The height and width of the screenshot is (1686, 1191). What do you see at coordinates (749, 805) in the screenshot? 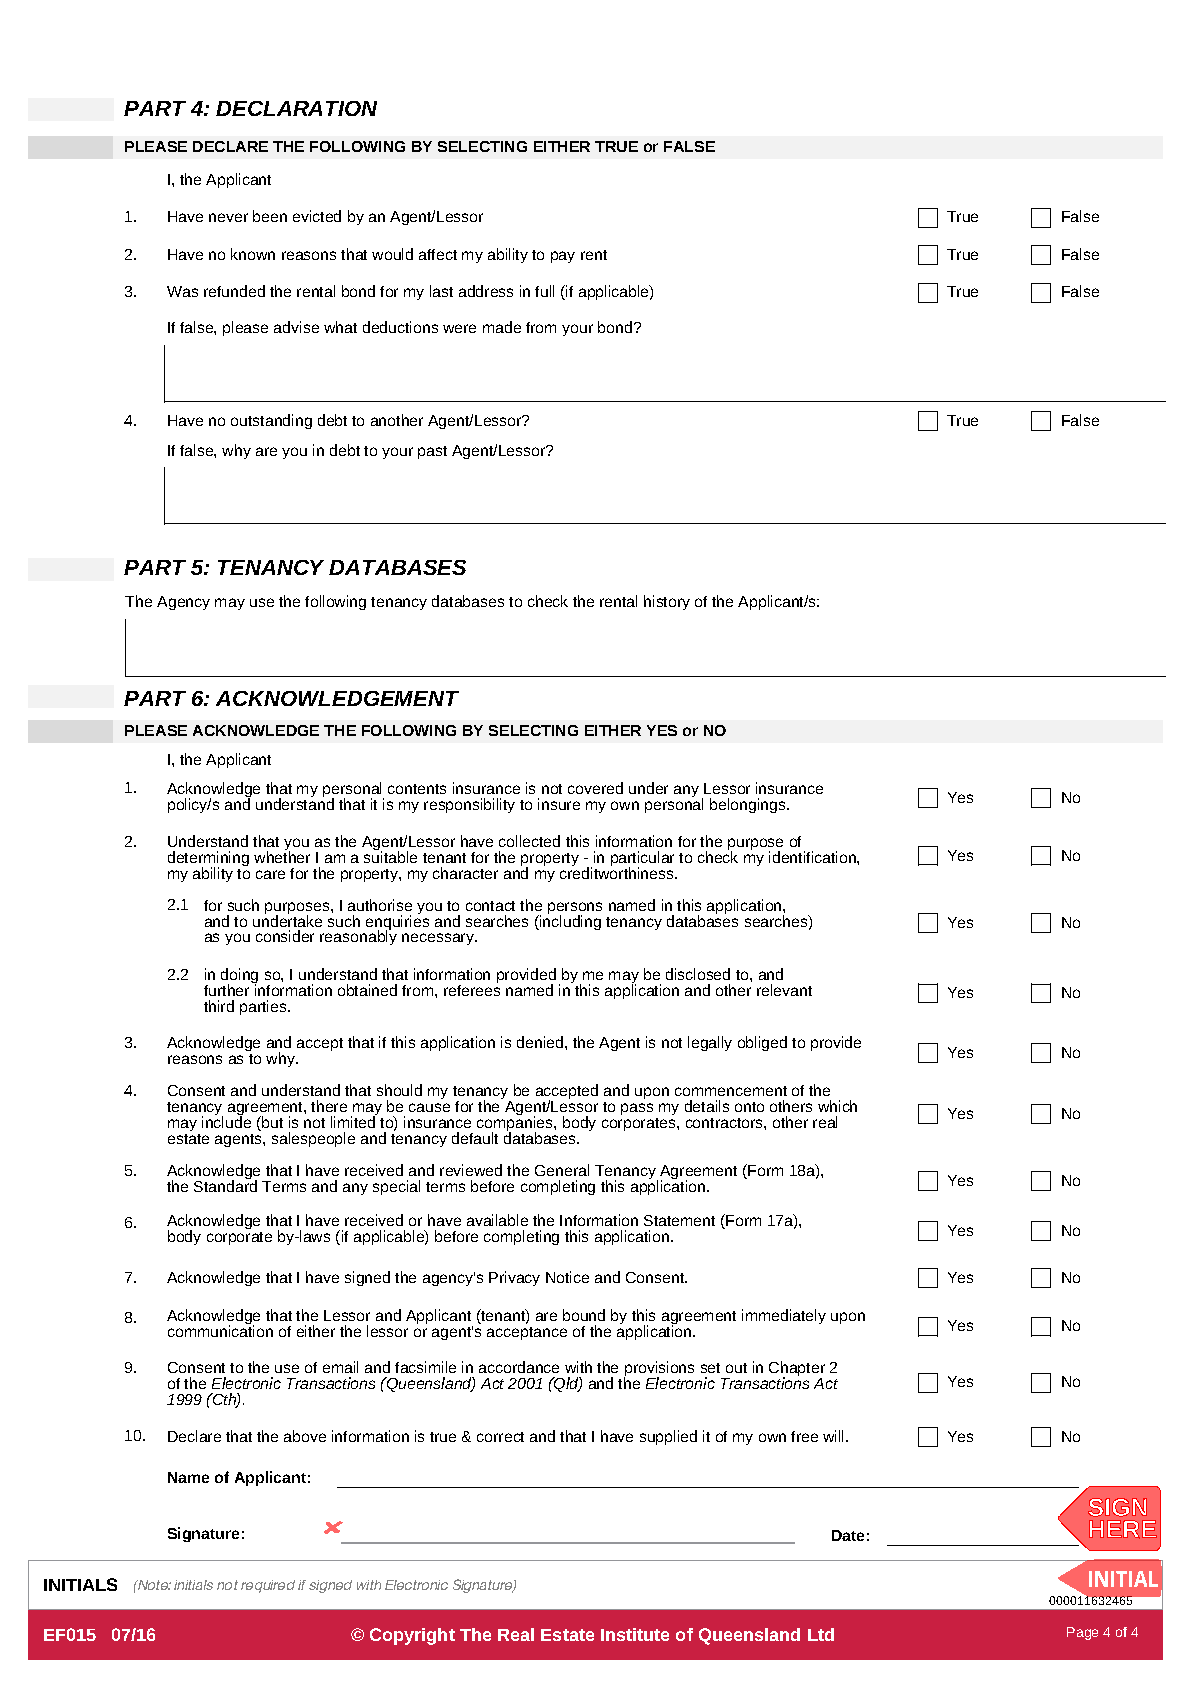
I see `belongings` at bounding box center [749, 805].
